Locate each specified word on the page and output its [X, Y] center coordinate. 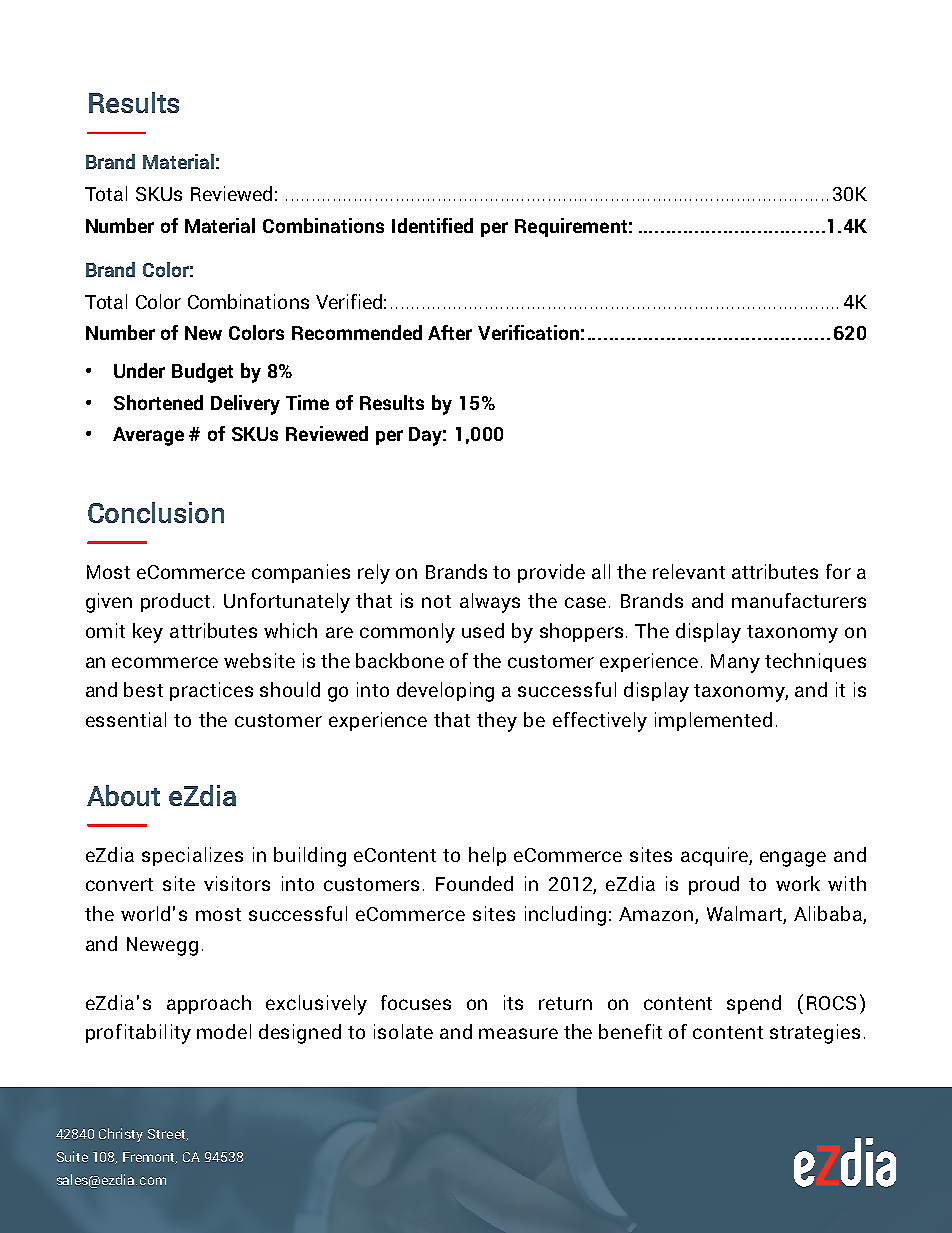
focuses [416, 1002]
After [450, 332]
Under [139, 370]
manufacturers [799, 600]
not [436, 601]
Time [307, 402]
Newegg [162, 946]
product [175, 602]
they [497, 722]
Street [168, 1135]
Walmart [745, 915]
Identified [432, 225]
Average [148, 436]
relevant [689, 571]
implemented [713, 721]
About [123, 795]
